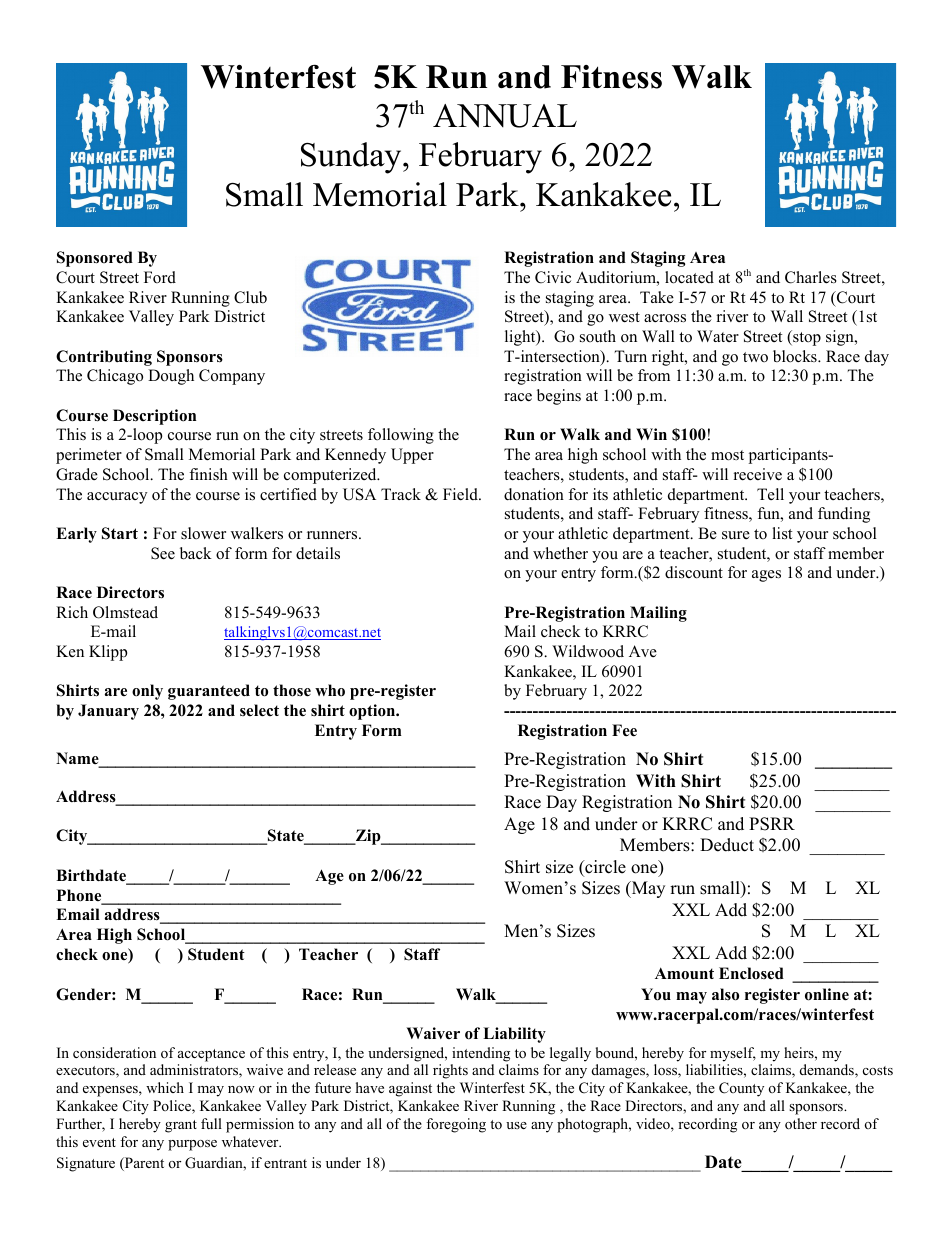 The height and width of the page is (1233, 952). Describe the element at coordinates (181, 1126) in the page. I see `grant` at that location.
